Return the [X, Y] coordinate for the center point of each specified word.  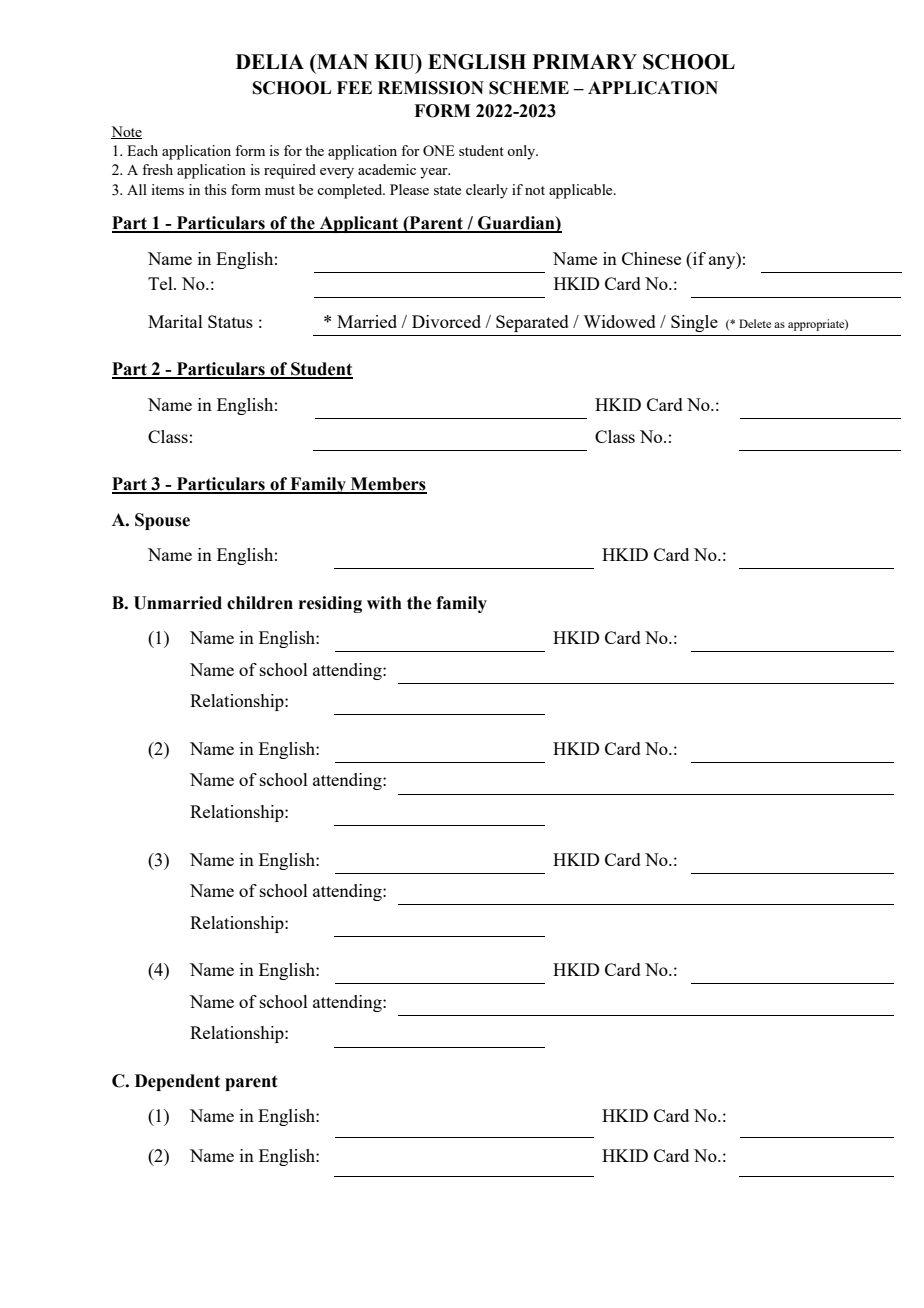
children [260, 603]
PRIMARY [585, 61]
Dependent [177, 1082]
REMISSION [431, 88]
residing [330, 604]
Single [694, 323]
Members [388, 485]
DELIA [270, 61]
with [384, 603]
